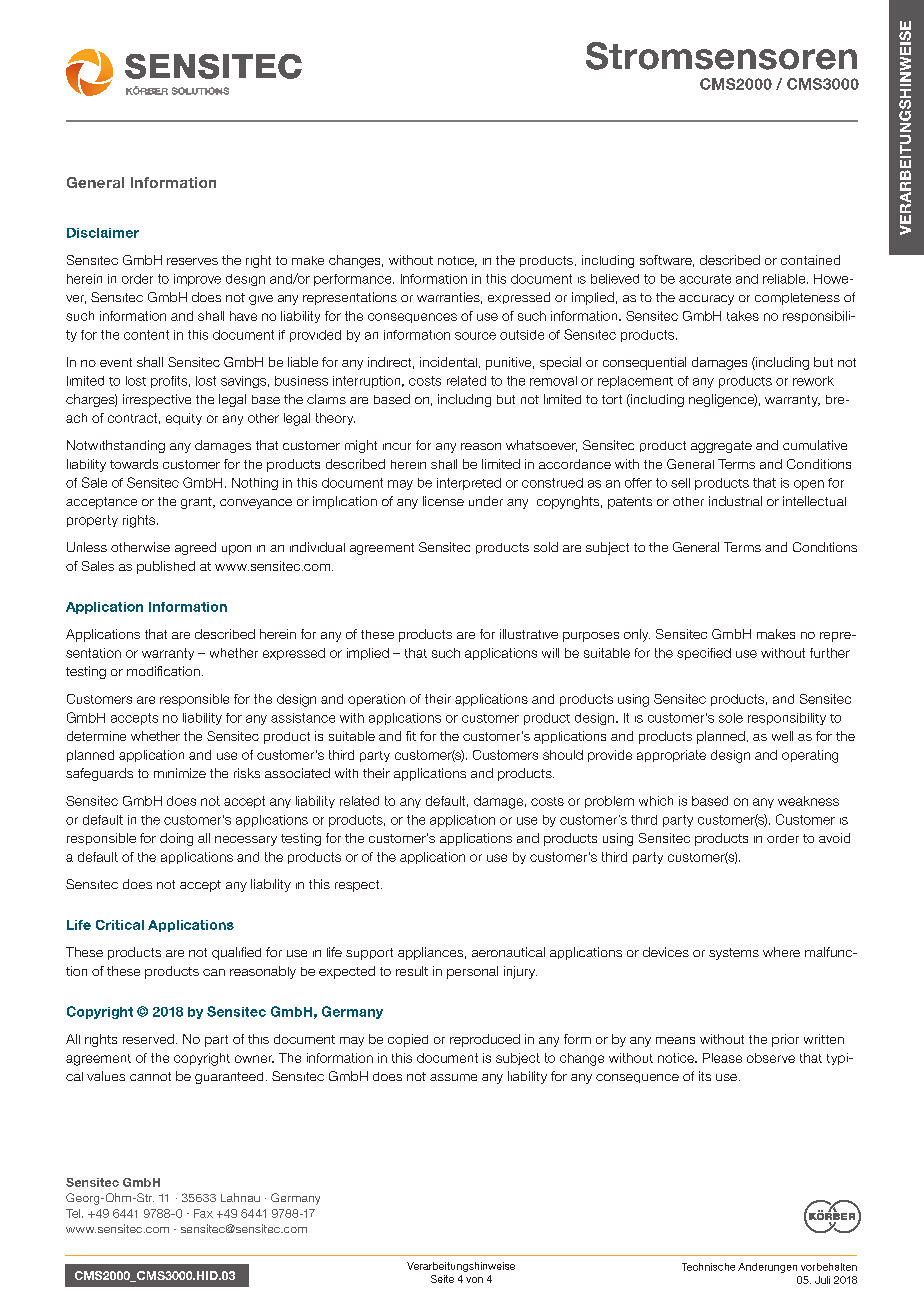  I want to click on Fax, so click(203, 1213).
